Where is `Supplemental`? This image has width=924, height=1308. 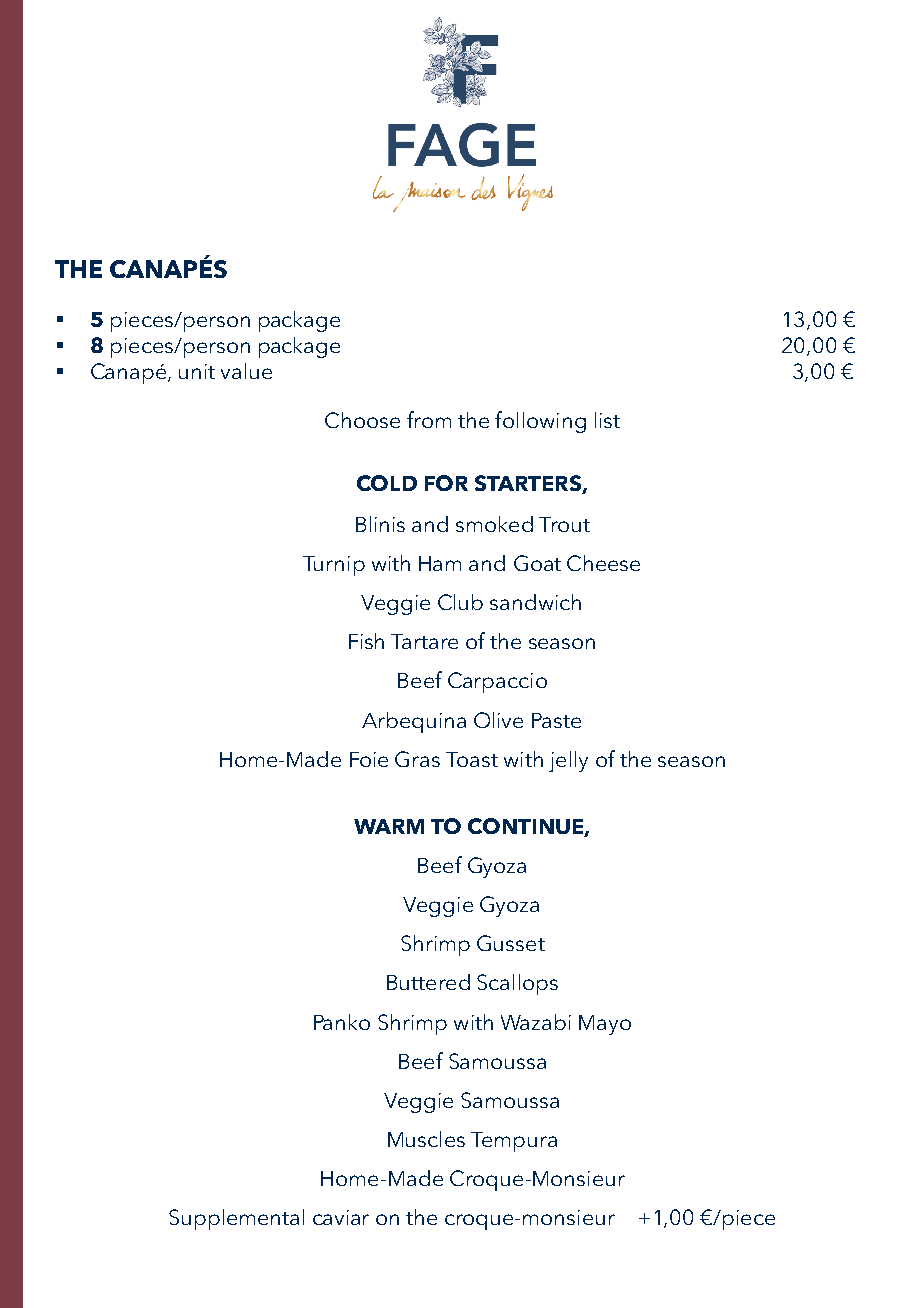 Supplemental is located at coordinates (236, 1219).
